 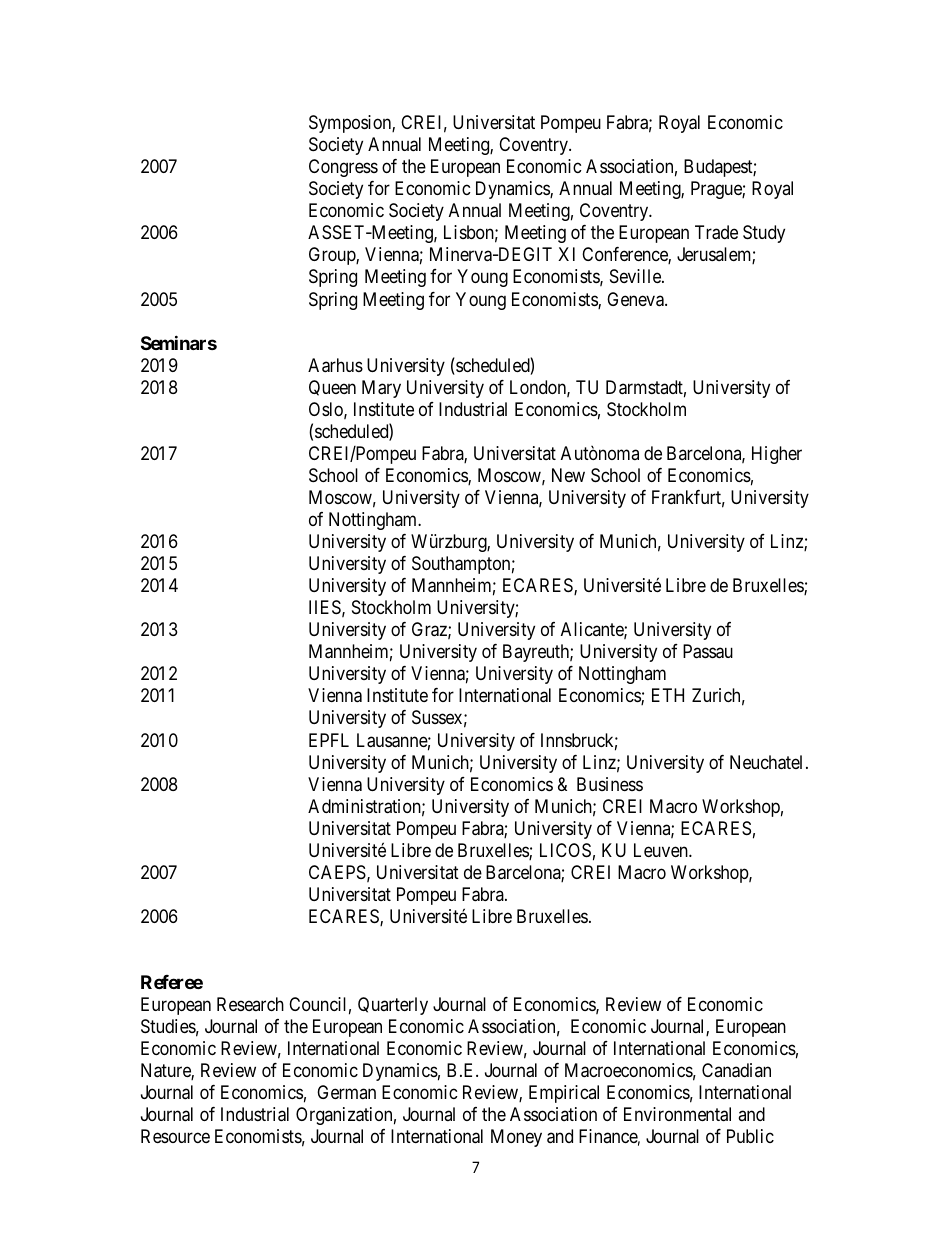 I want to click on Resource, so click(x=175, y=1136).
